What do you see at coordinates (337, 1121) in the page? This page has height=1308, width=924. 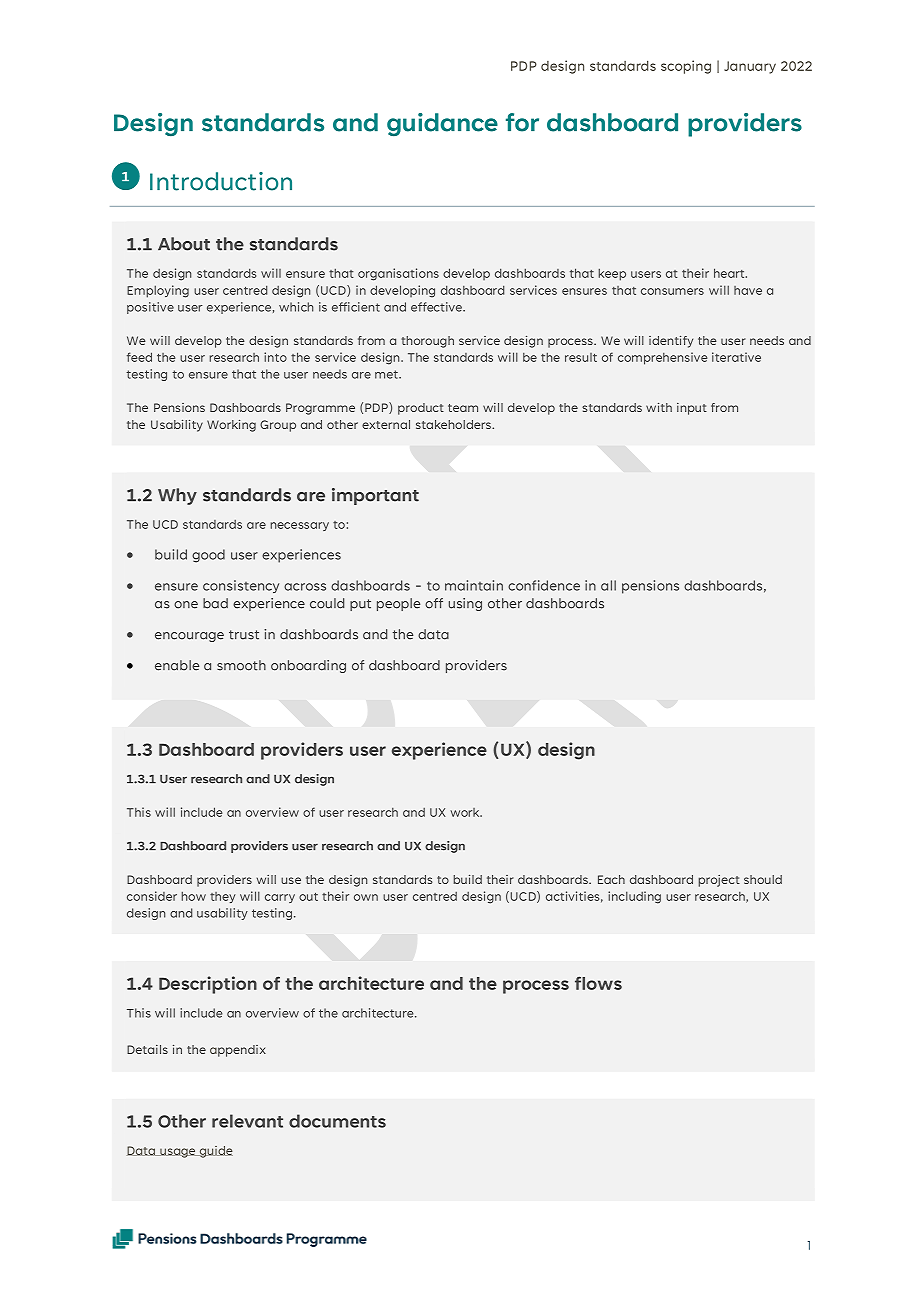 I see `documents` at bounding box center [337, 1121].
